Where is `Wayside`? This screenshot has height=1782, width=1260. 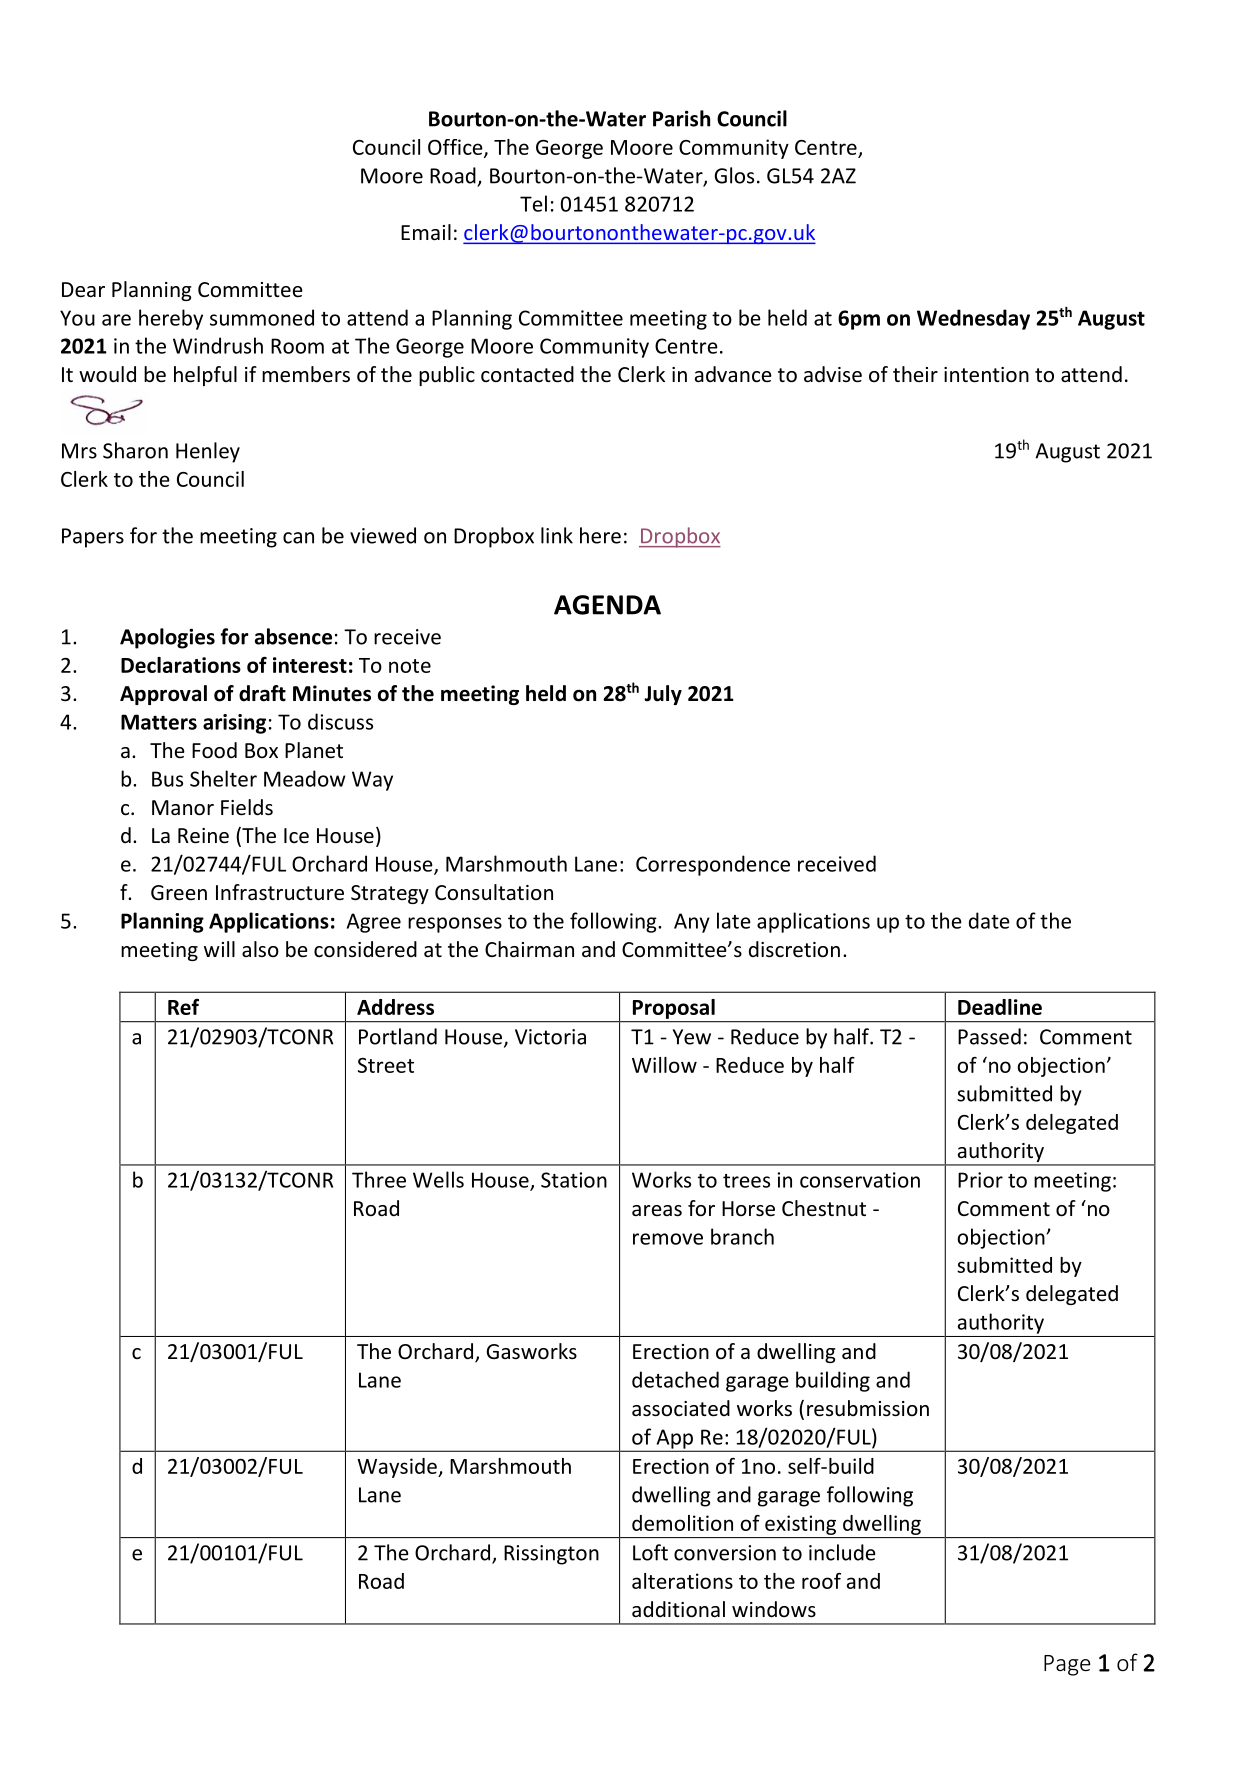
Wayside is located at coordinates (398, 1468).
